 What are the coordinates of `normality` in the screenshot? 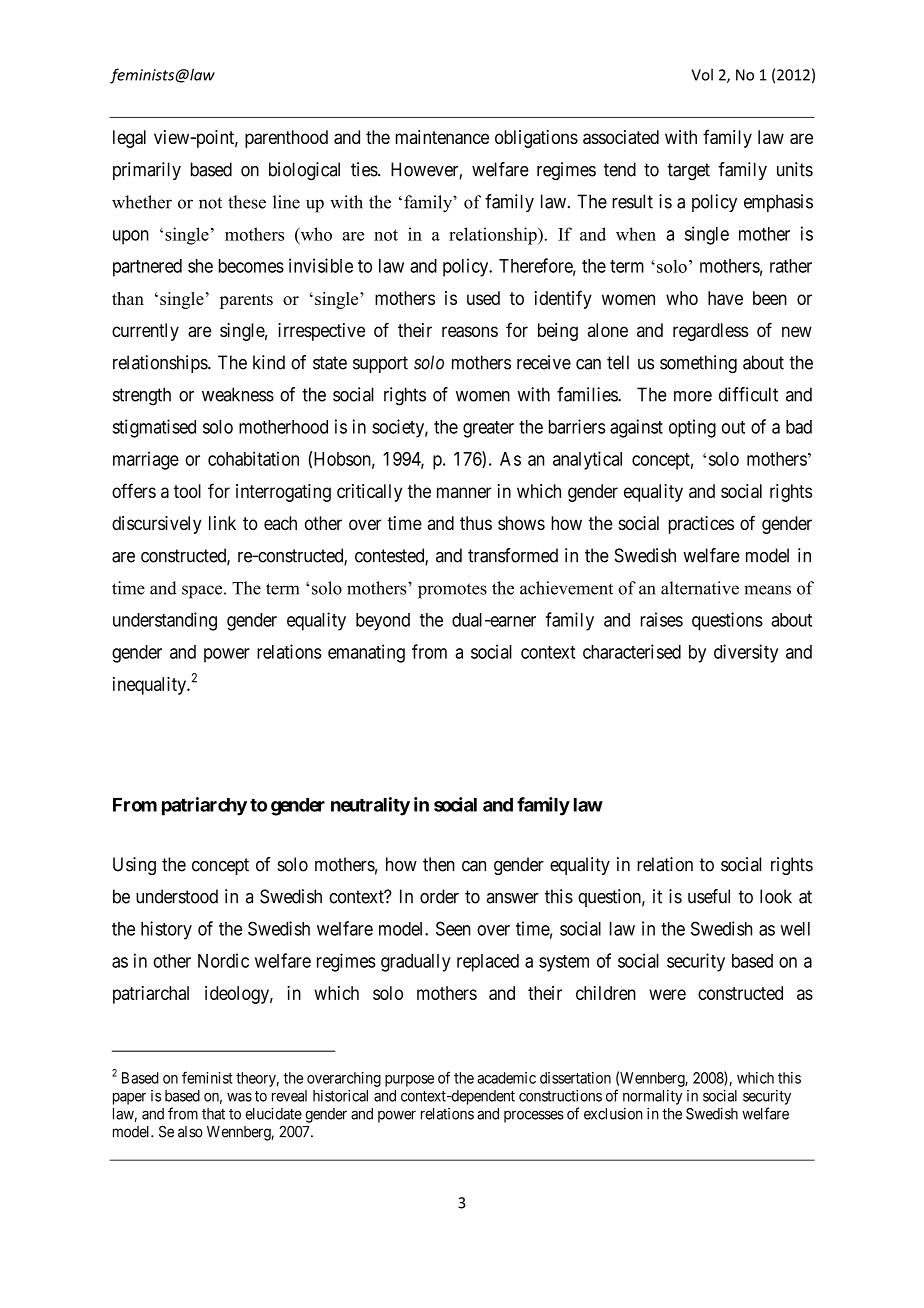 It's located at (652, 1097).
